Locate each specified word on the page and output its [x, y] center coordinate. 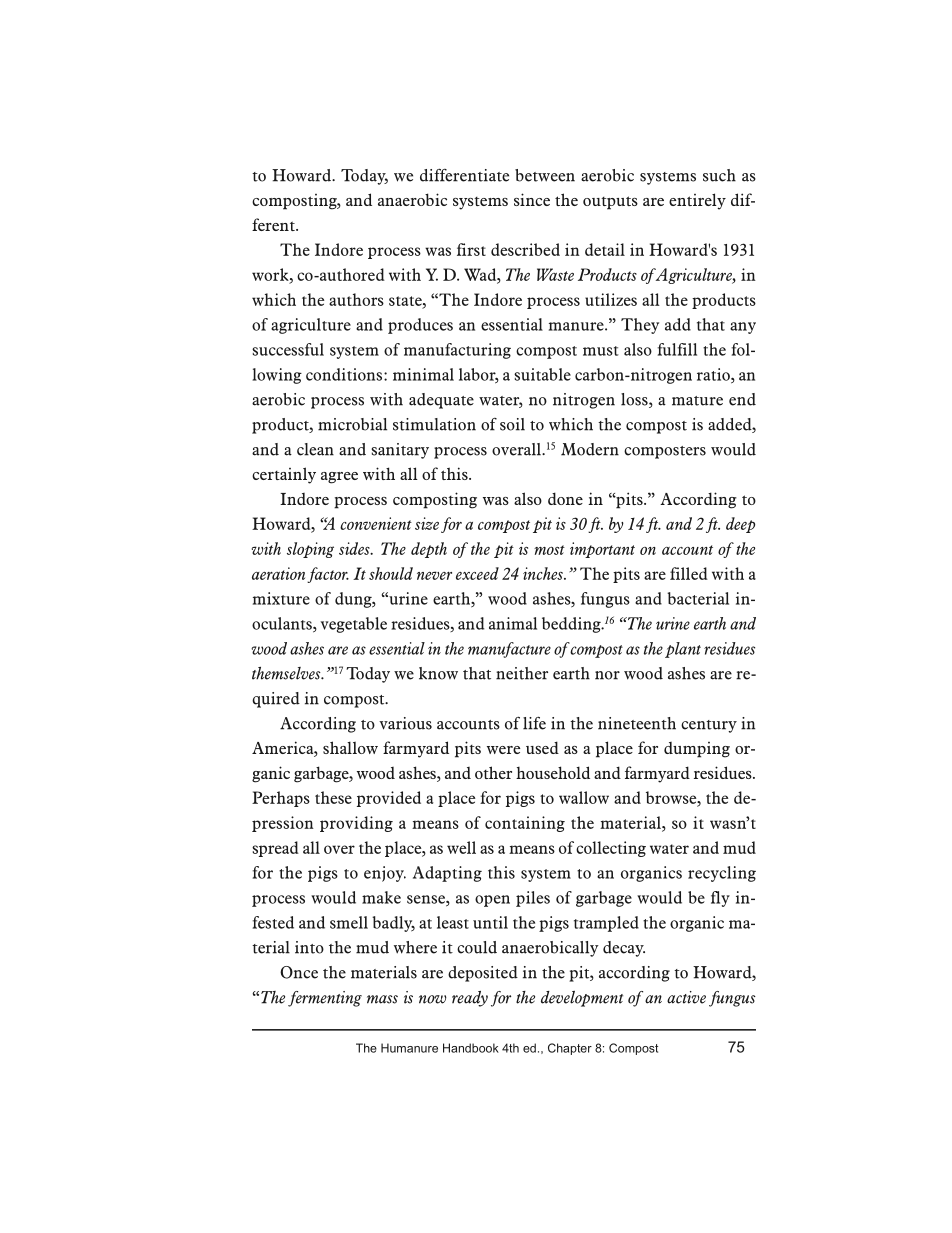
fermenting [325, 999]
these [333, 797]
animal [513, 623]
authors [356, 299]
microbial [352, 424]
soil [512, 424]
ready [470, 999]
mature [697, 401]
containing [525, 824]
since [532, 199]
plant [683, 650]
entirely [697, 201]
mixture [281, 598]
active [686, 997]
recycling [722, 874]
